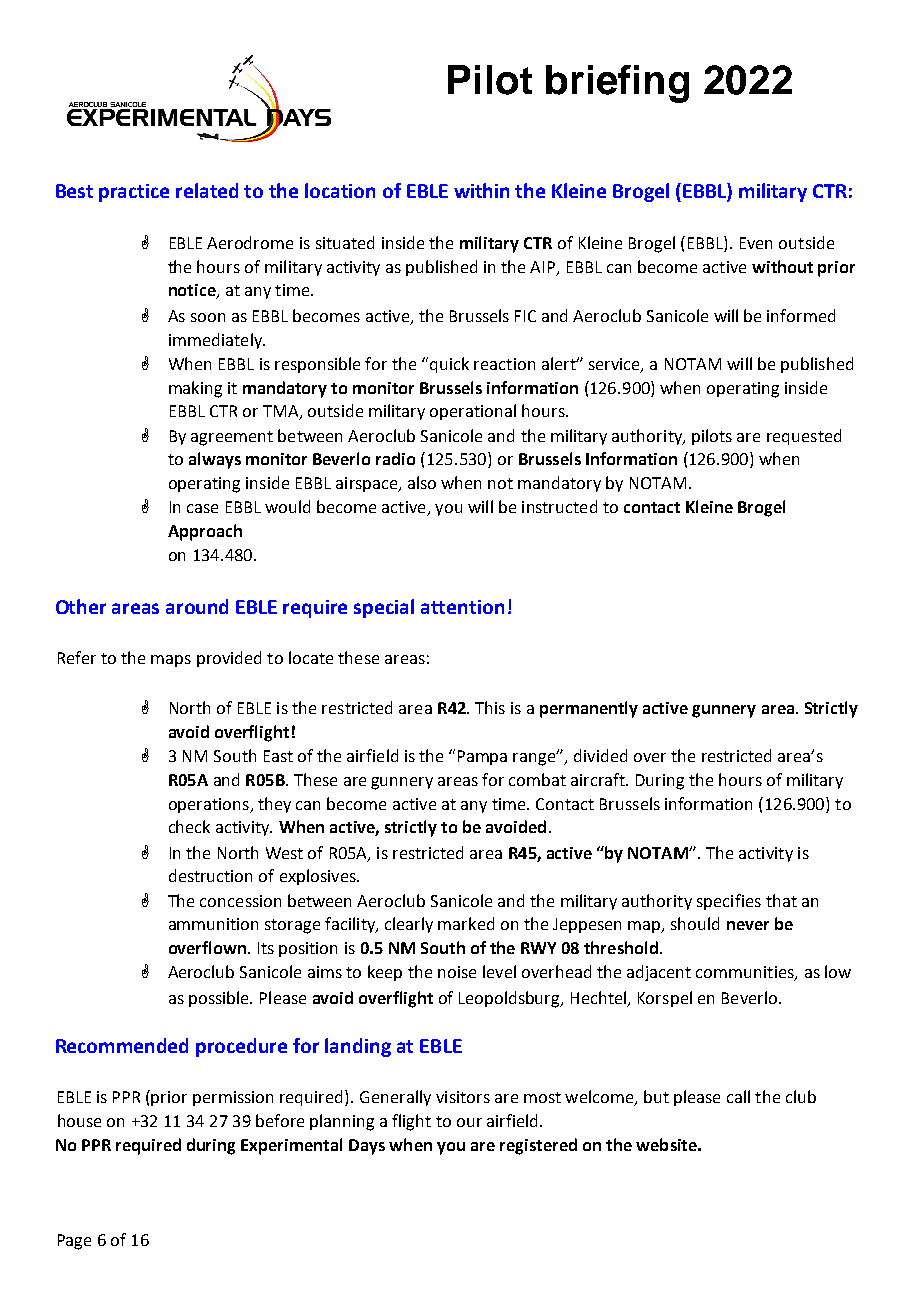  Describe the element at coordinates (74, 1242) in the screenshot. I see `Page` at that location.
